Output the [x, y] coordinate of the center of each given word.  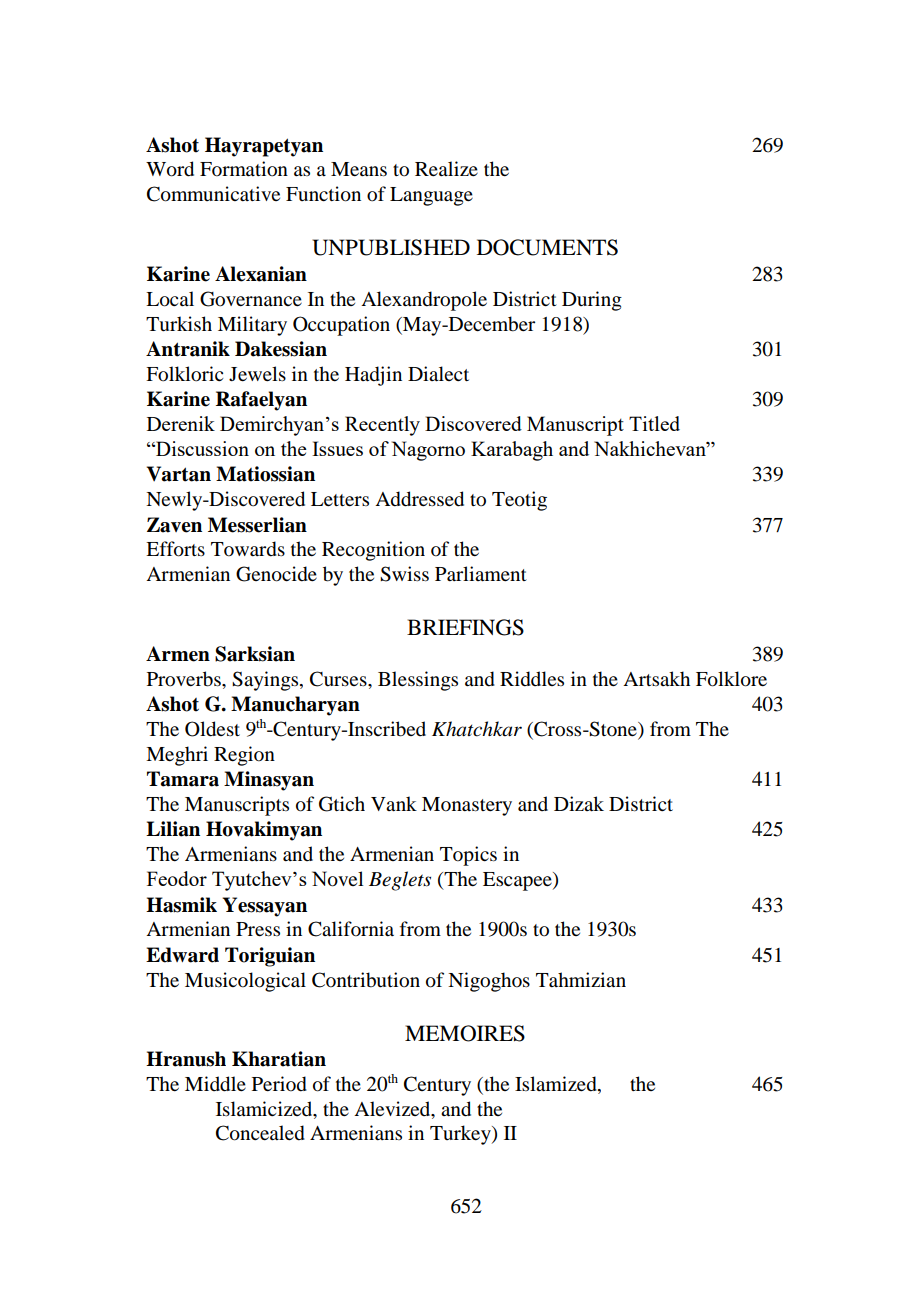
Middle [215, 1084]
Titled [654, 423]
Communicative [213, 194]
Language [431, 196]
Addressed [419, 499]
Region [244, 756]
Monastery [467, 806]
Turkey [461, 1135]
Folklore [731, 679]
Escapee [518, 881]
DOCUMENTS [547, 247]
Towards [248, 549]
